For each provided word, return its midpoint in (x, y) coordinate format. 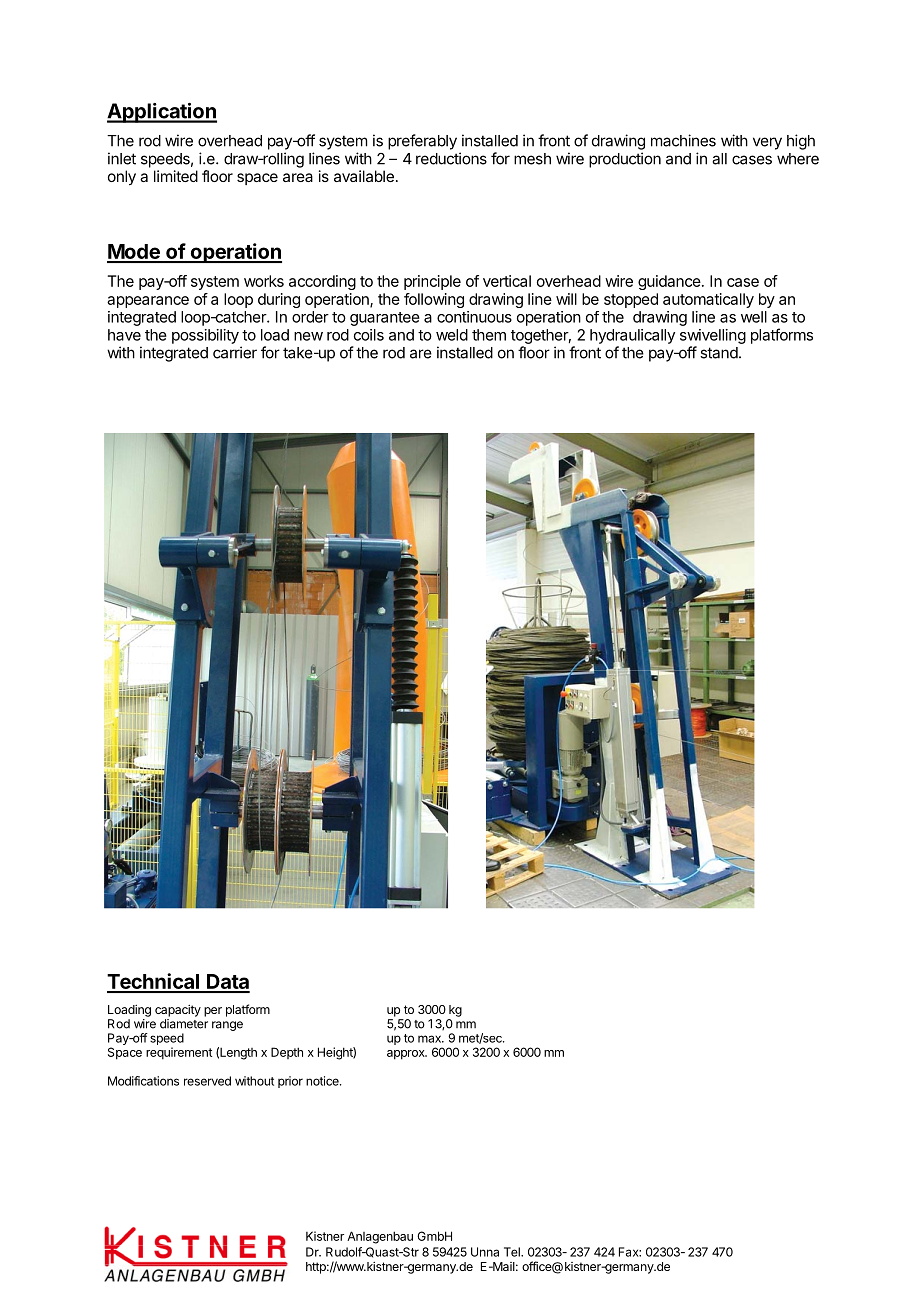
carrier (235, 352)
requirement (179, 1053)
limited (176, 176)
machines (683, 140)
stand (719, 353)
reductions (451, 158)
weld (452, 335)
